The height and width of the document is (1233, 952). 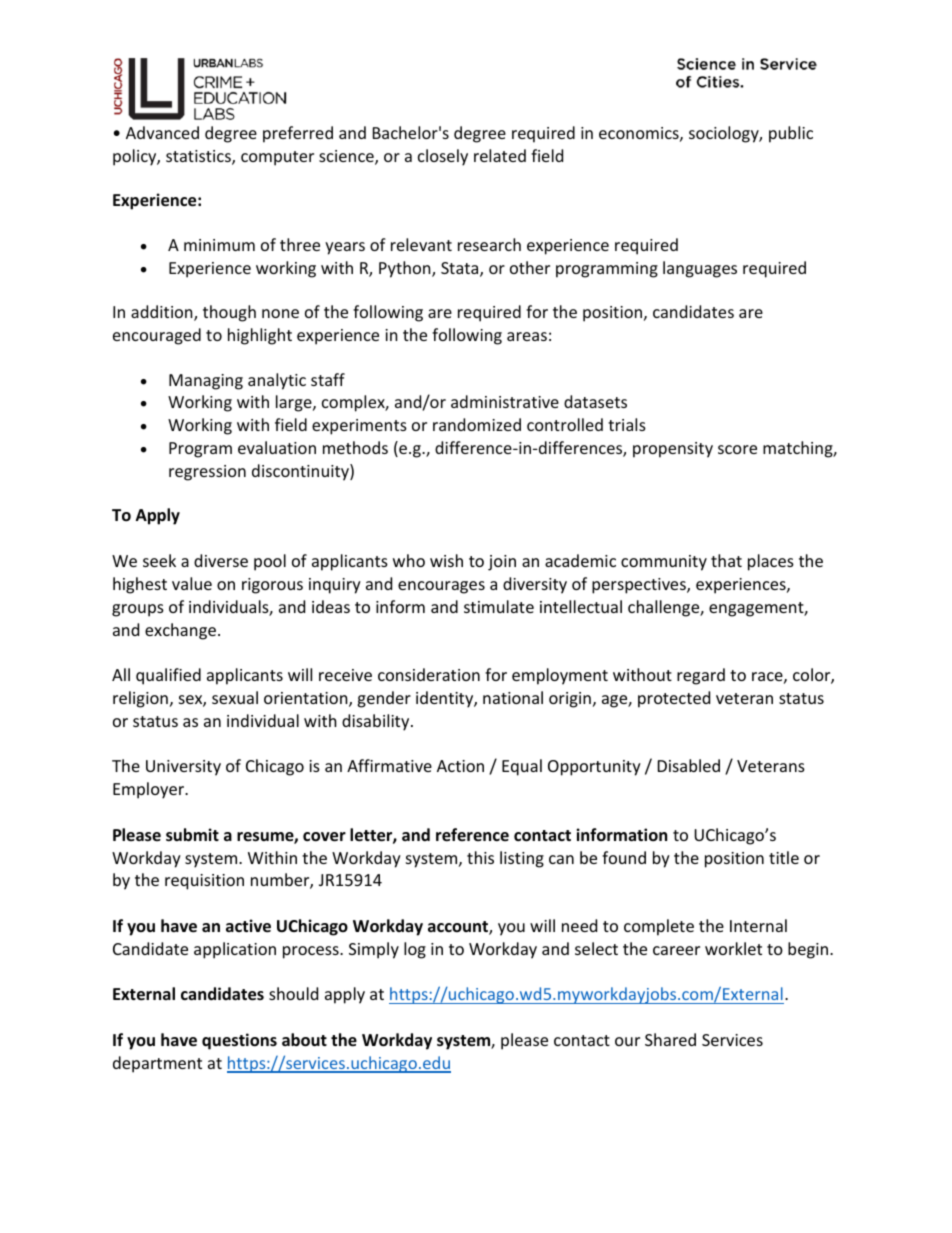 What do you see at coordinates (192, 583) in the document?
I see `value` at bounding box center [192, 583].
